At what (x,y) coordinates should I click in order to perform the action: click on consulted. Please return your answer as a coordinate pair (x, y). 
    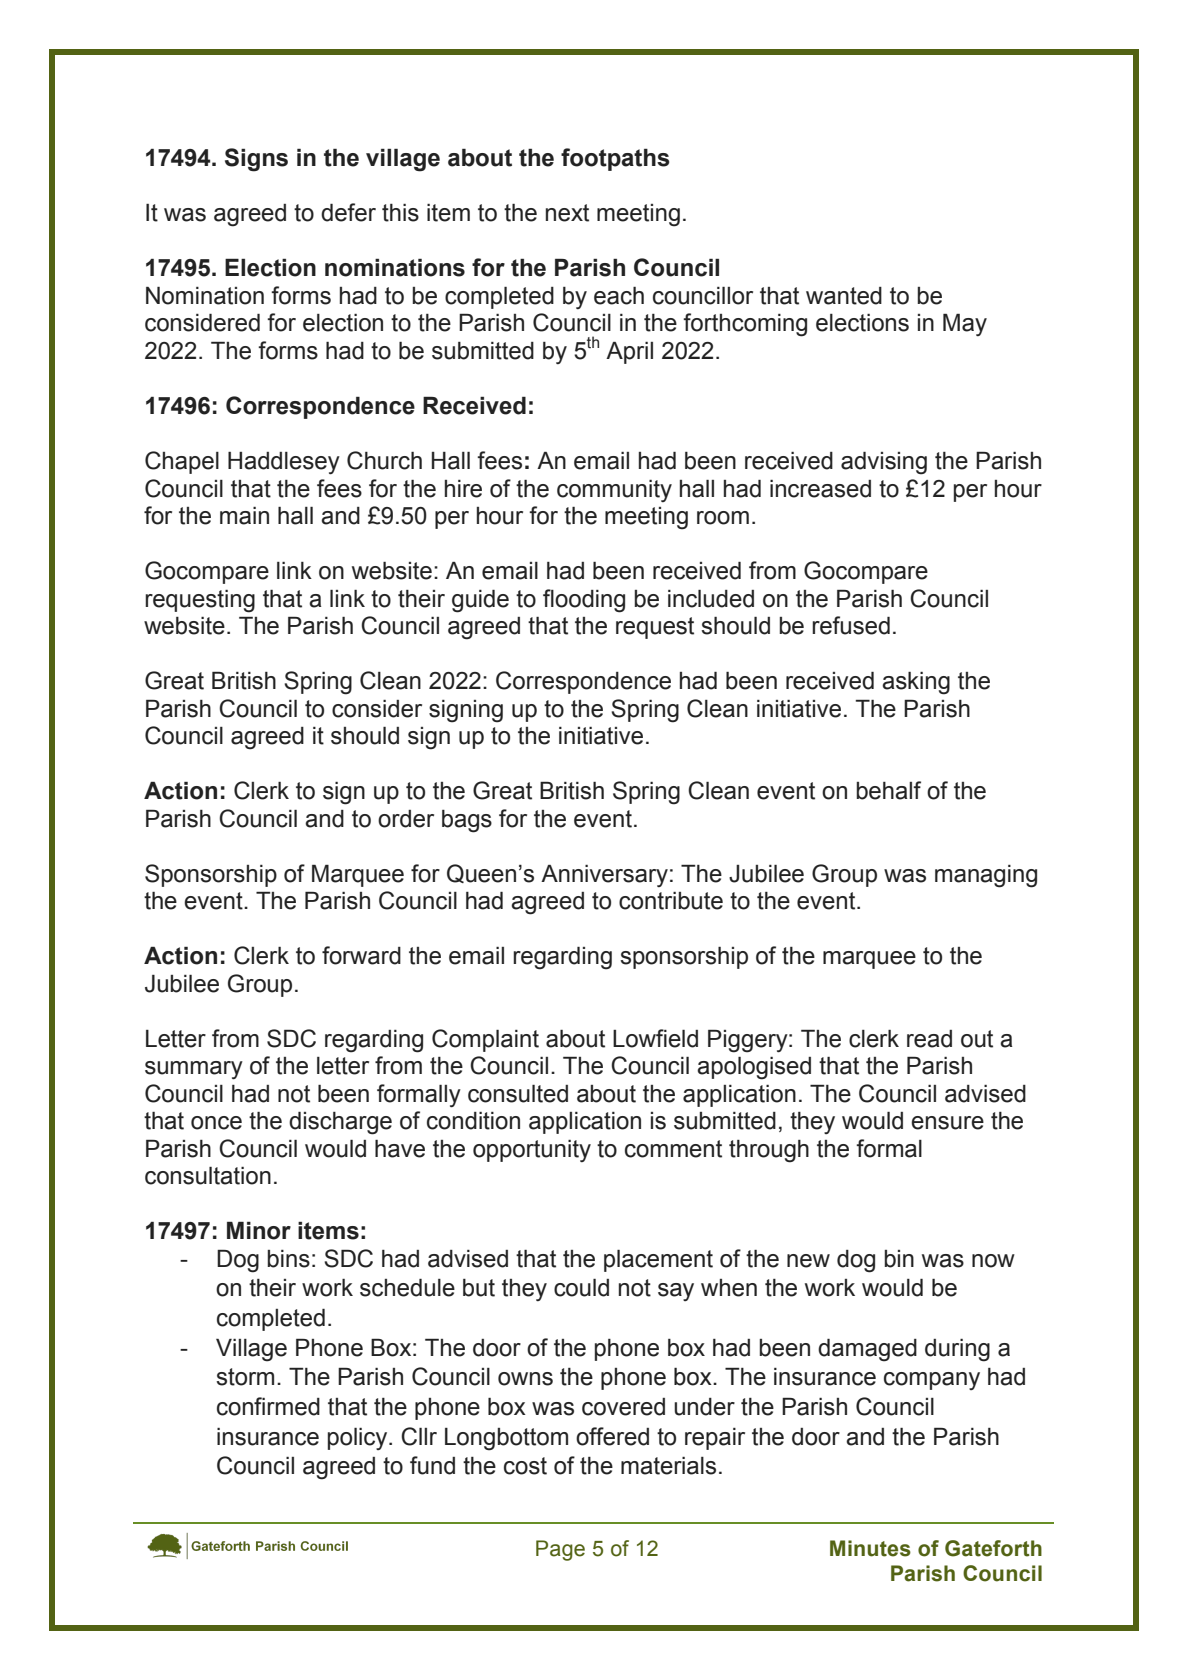
    Looking at the image, I should click on (518, 1094).
